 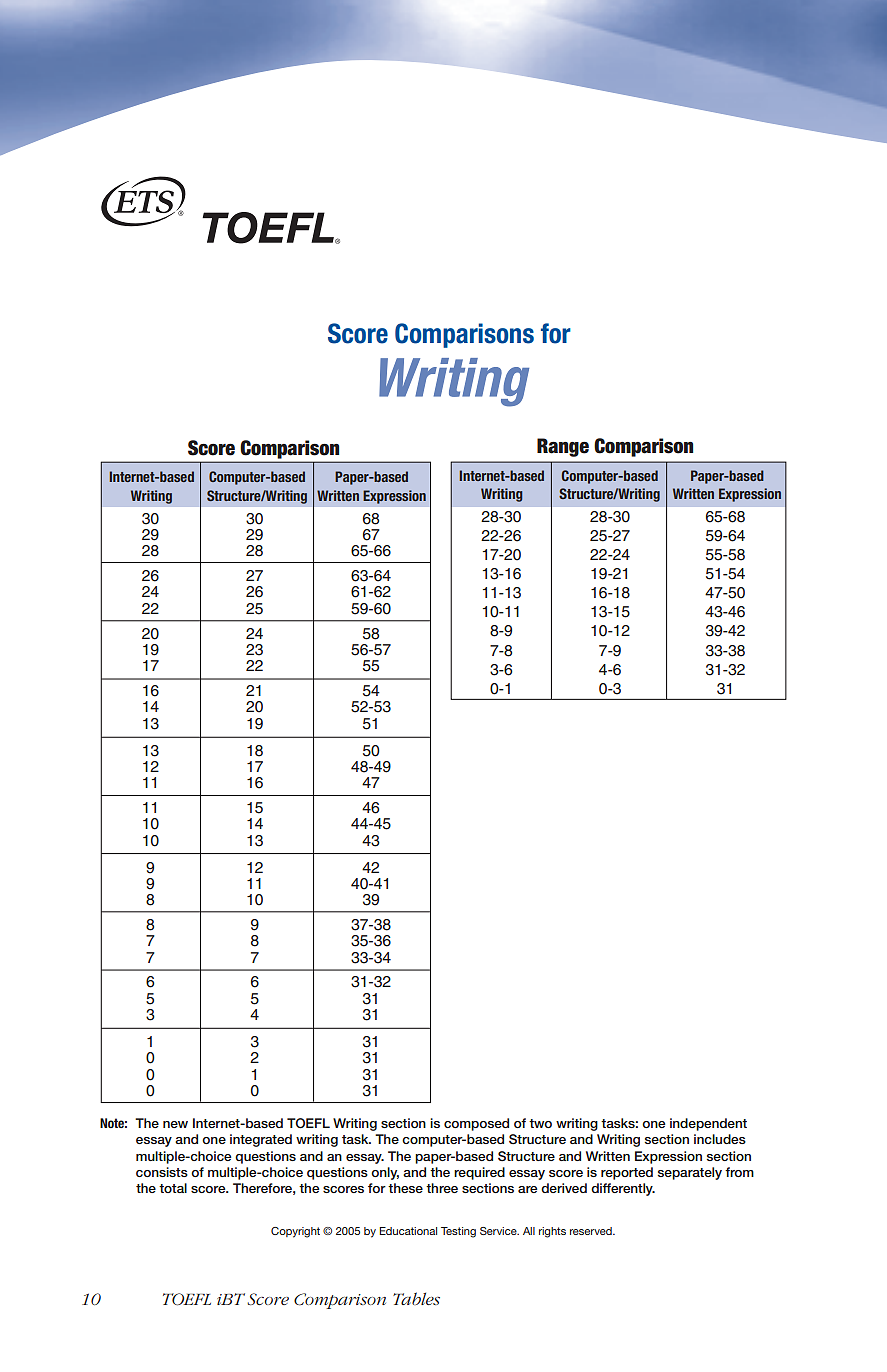 What do you see at coordinates (261, 1140) in the document?
I see `integrated` at bounding box center [261, 1140].
